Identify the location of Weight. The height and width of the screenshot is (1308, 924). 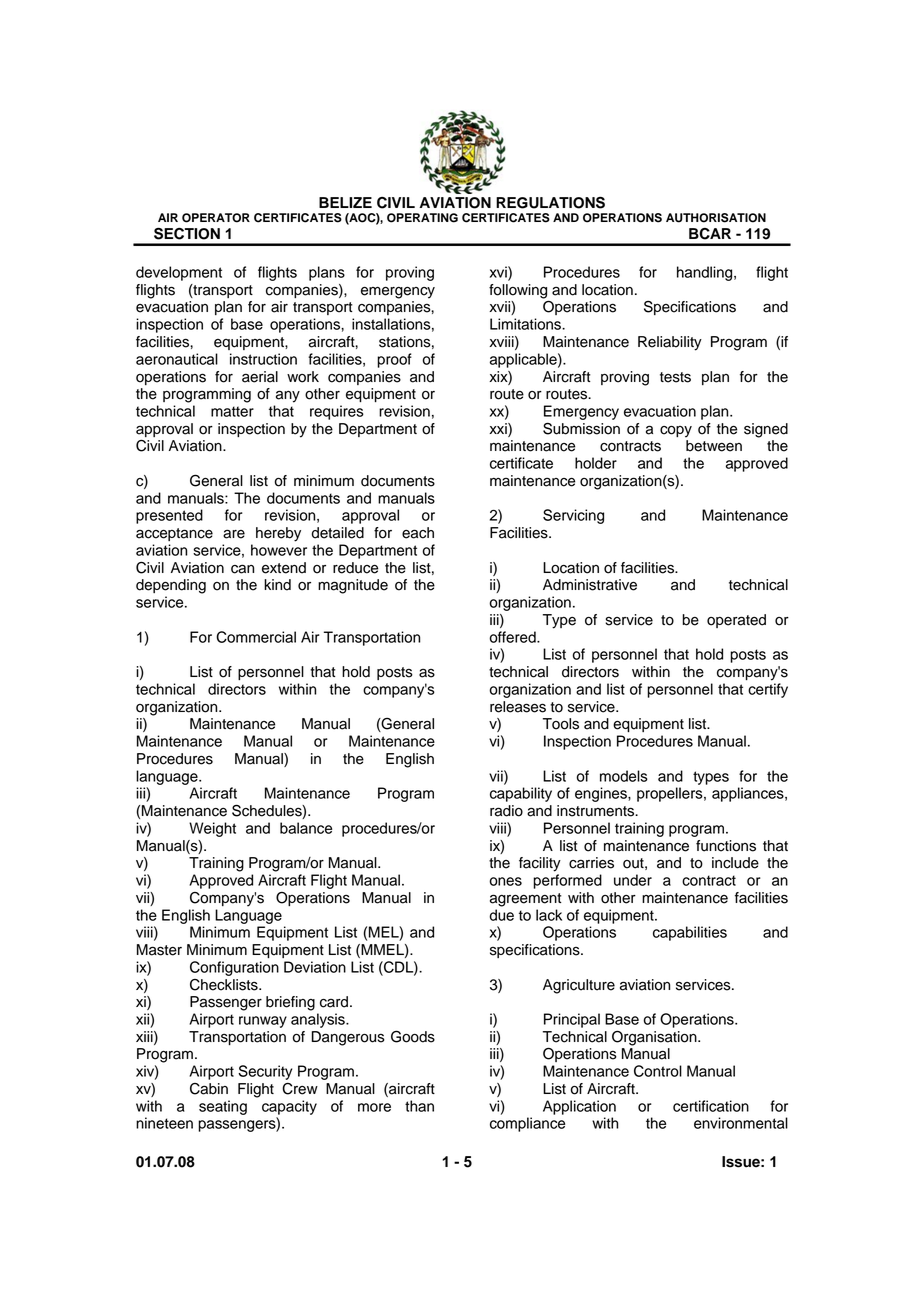
(212, 829).
